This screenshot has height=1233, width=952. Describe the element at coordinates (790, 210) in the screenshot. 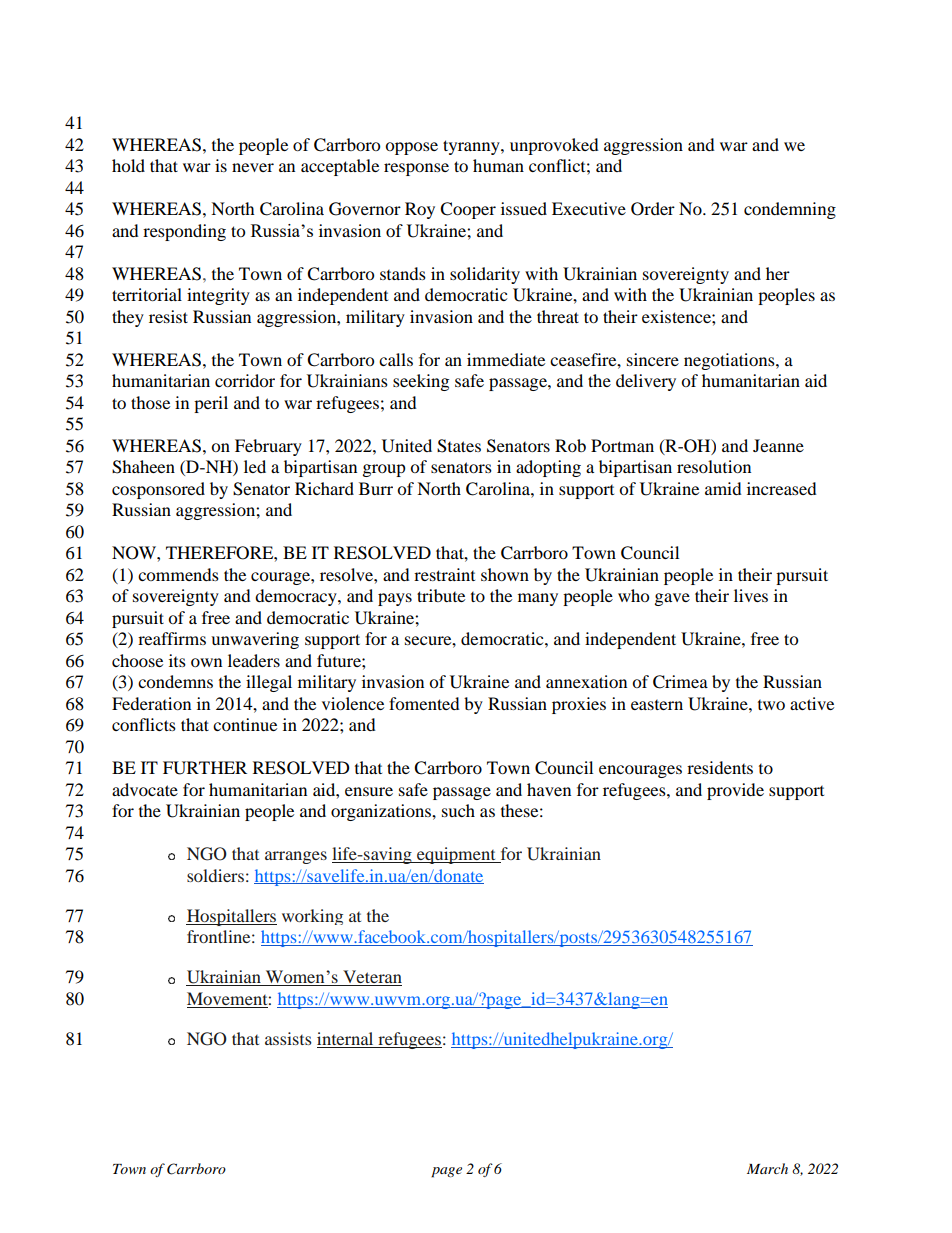

I see `condemning` at that location.
